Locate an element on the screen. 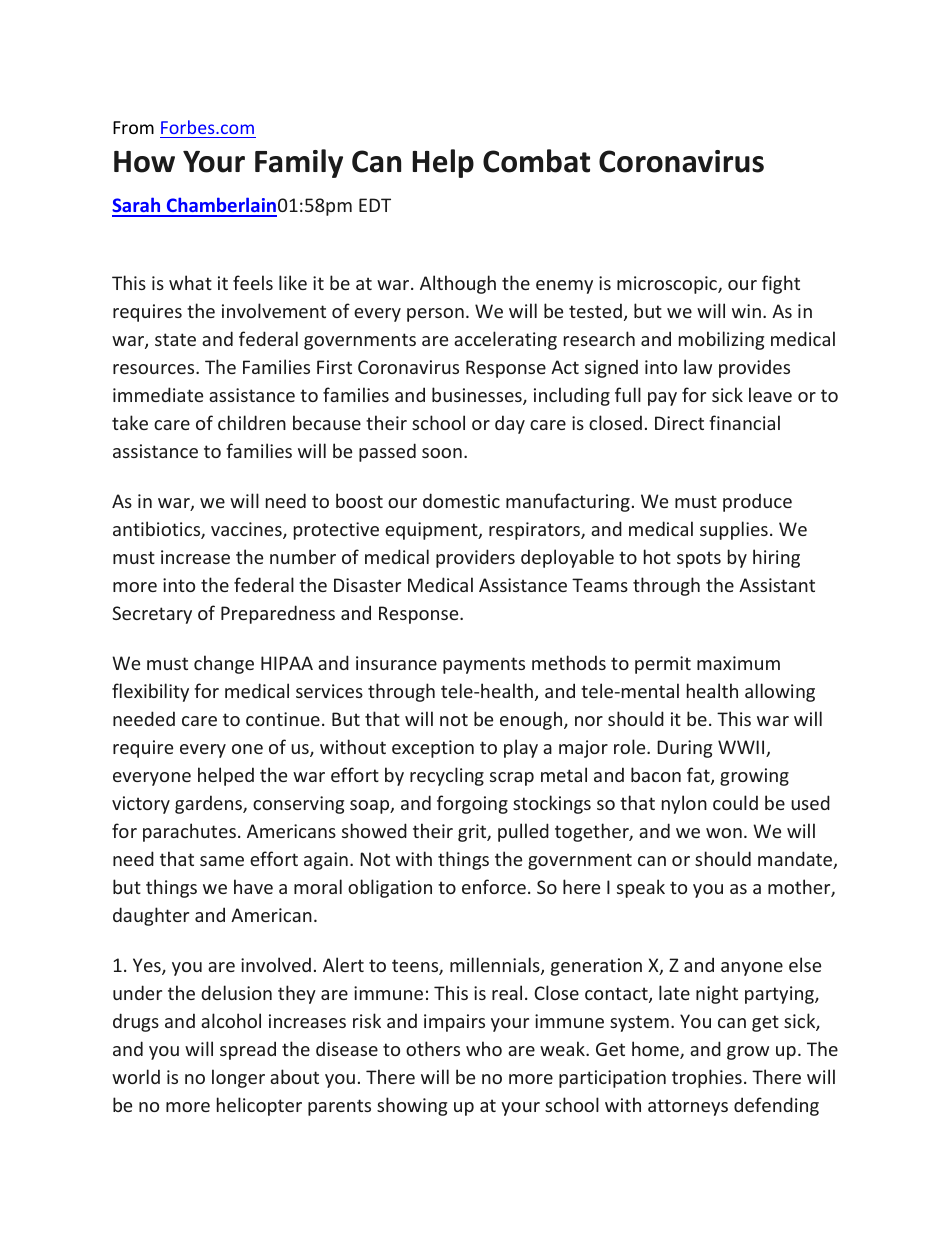  payments is located at coordinates (484, 665).
